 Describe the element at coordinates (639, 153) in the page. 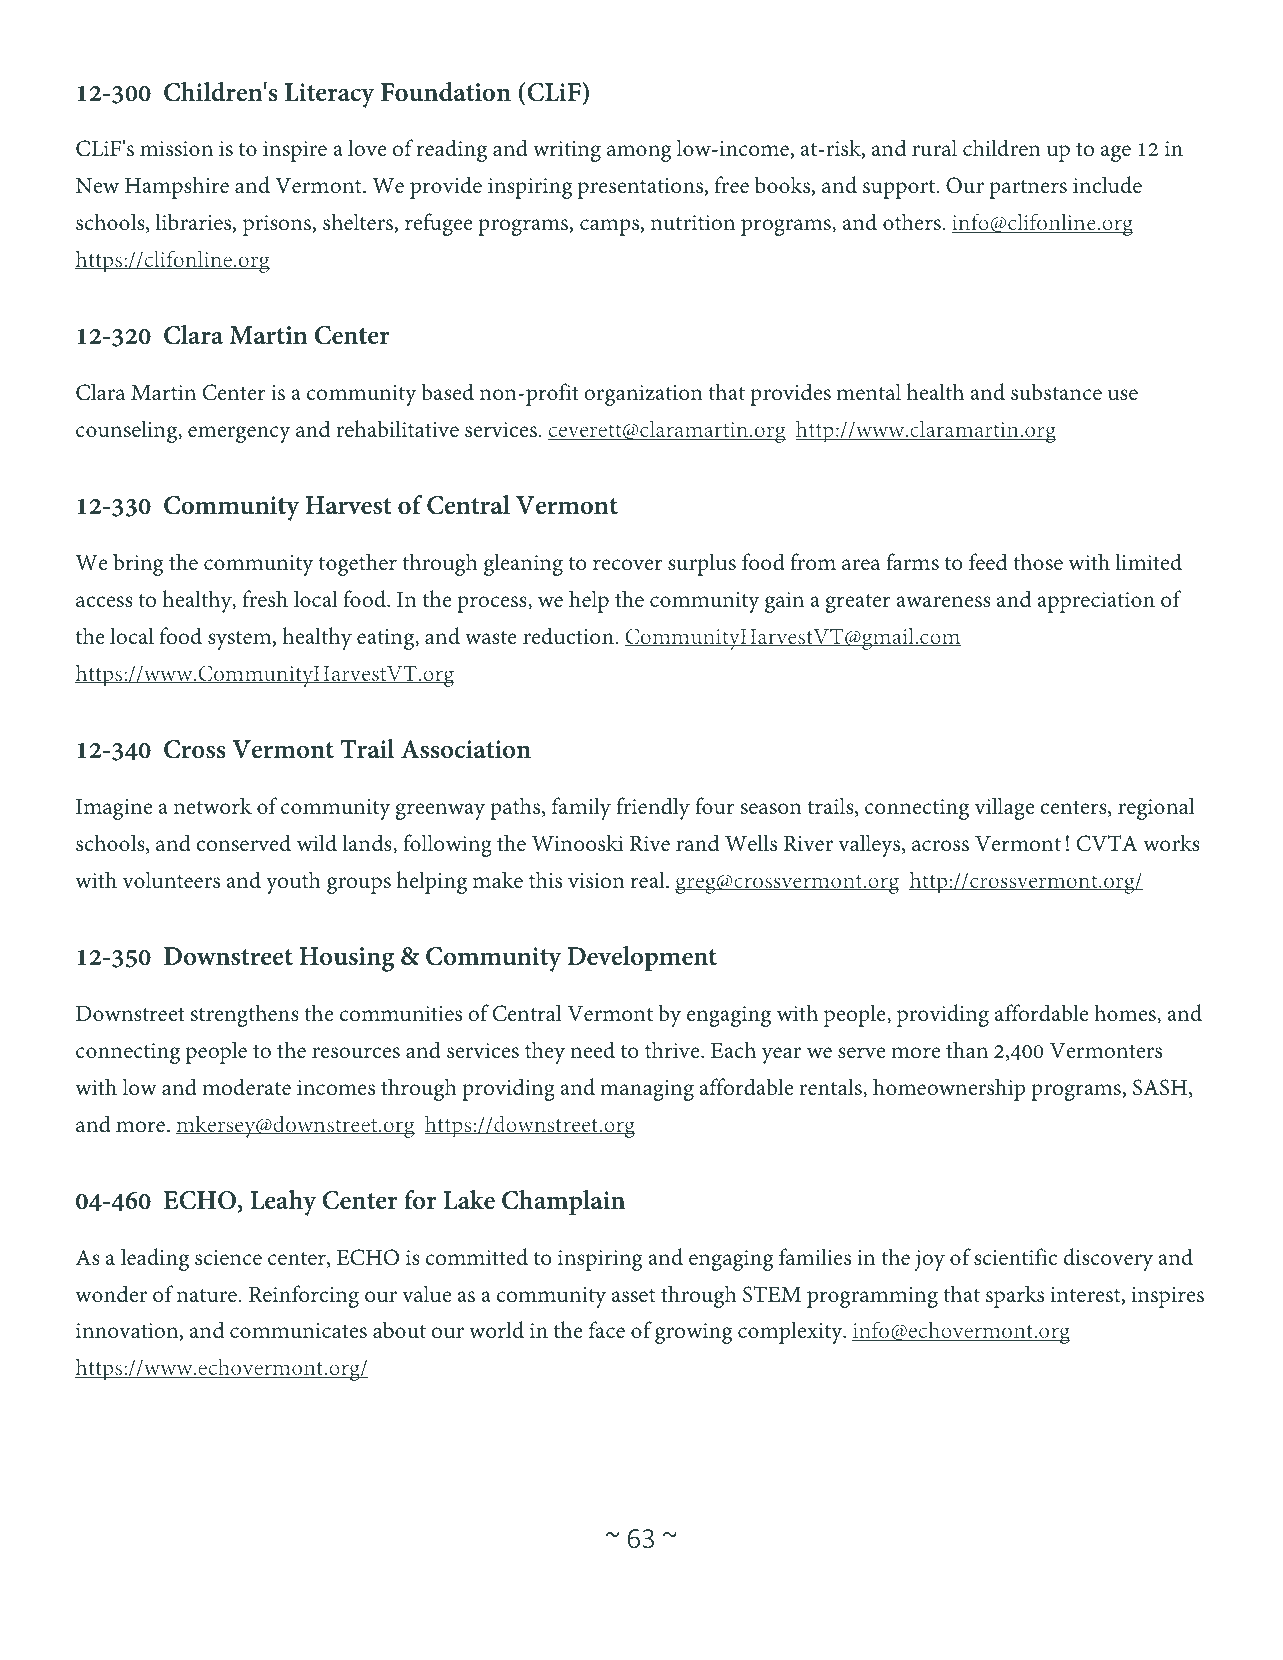

I see `among` at that location.
